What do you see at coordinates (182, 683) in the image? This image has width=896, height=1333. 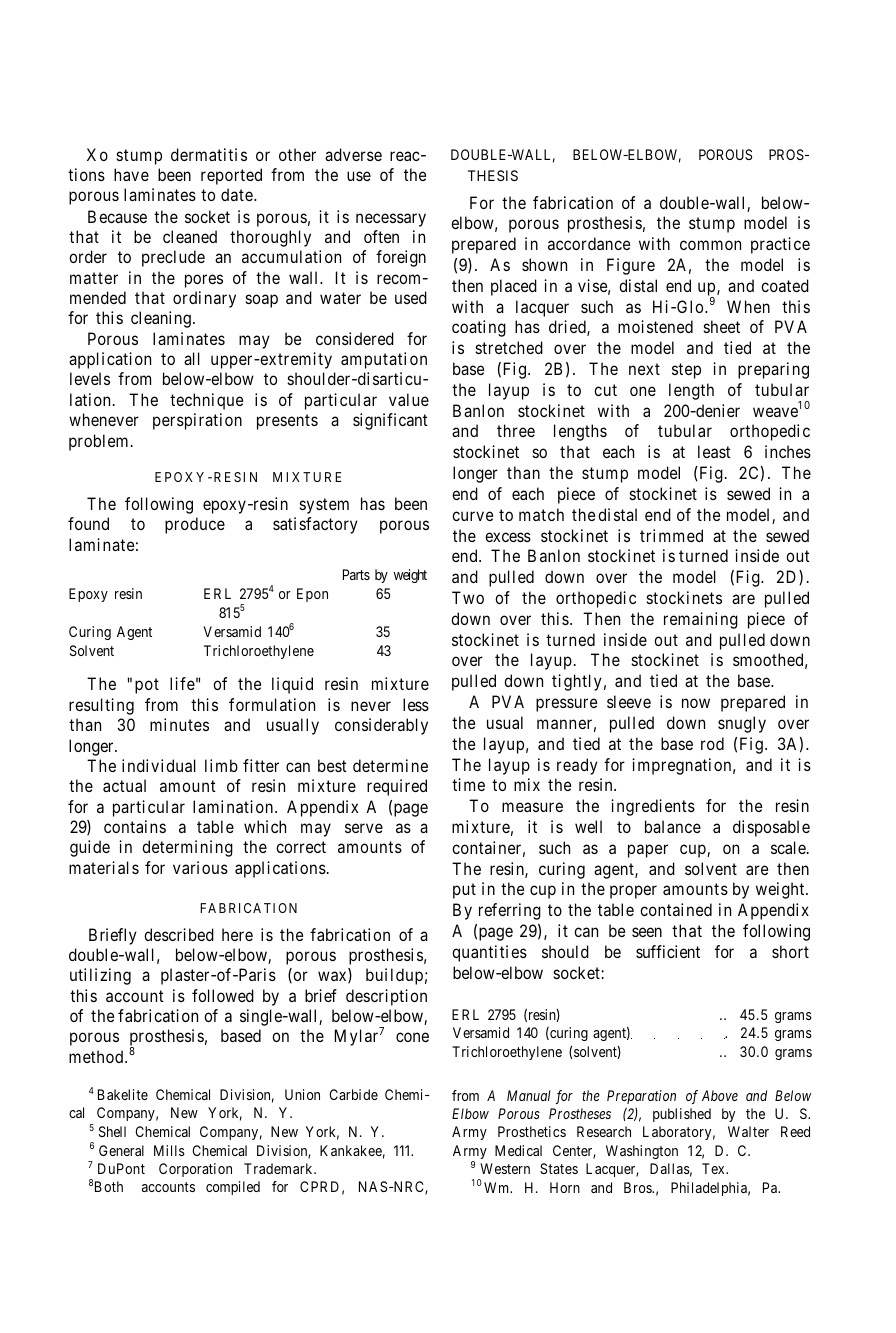 I see `life` at bounding box center [182, 683].
